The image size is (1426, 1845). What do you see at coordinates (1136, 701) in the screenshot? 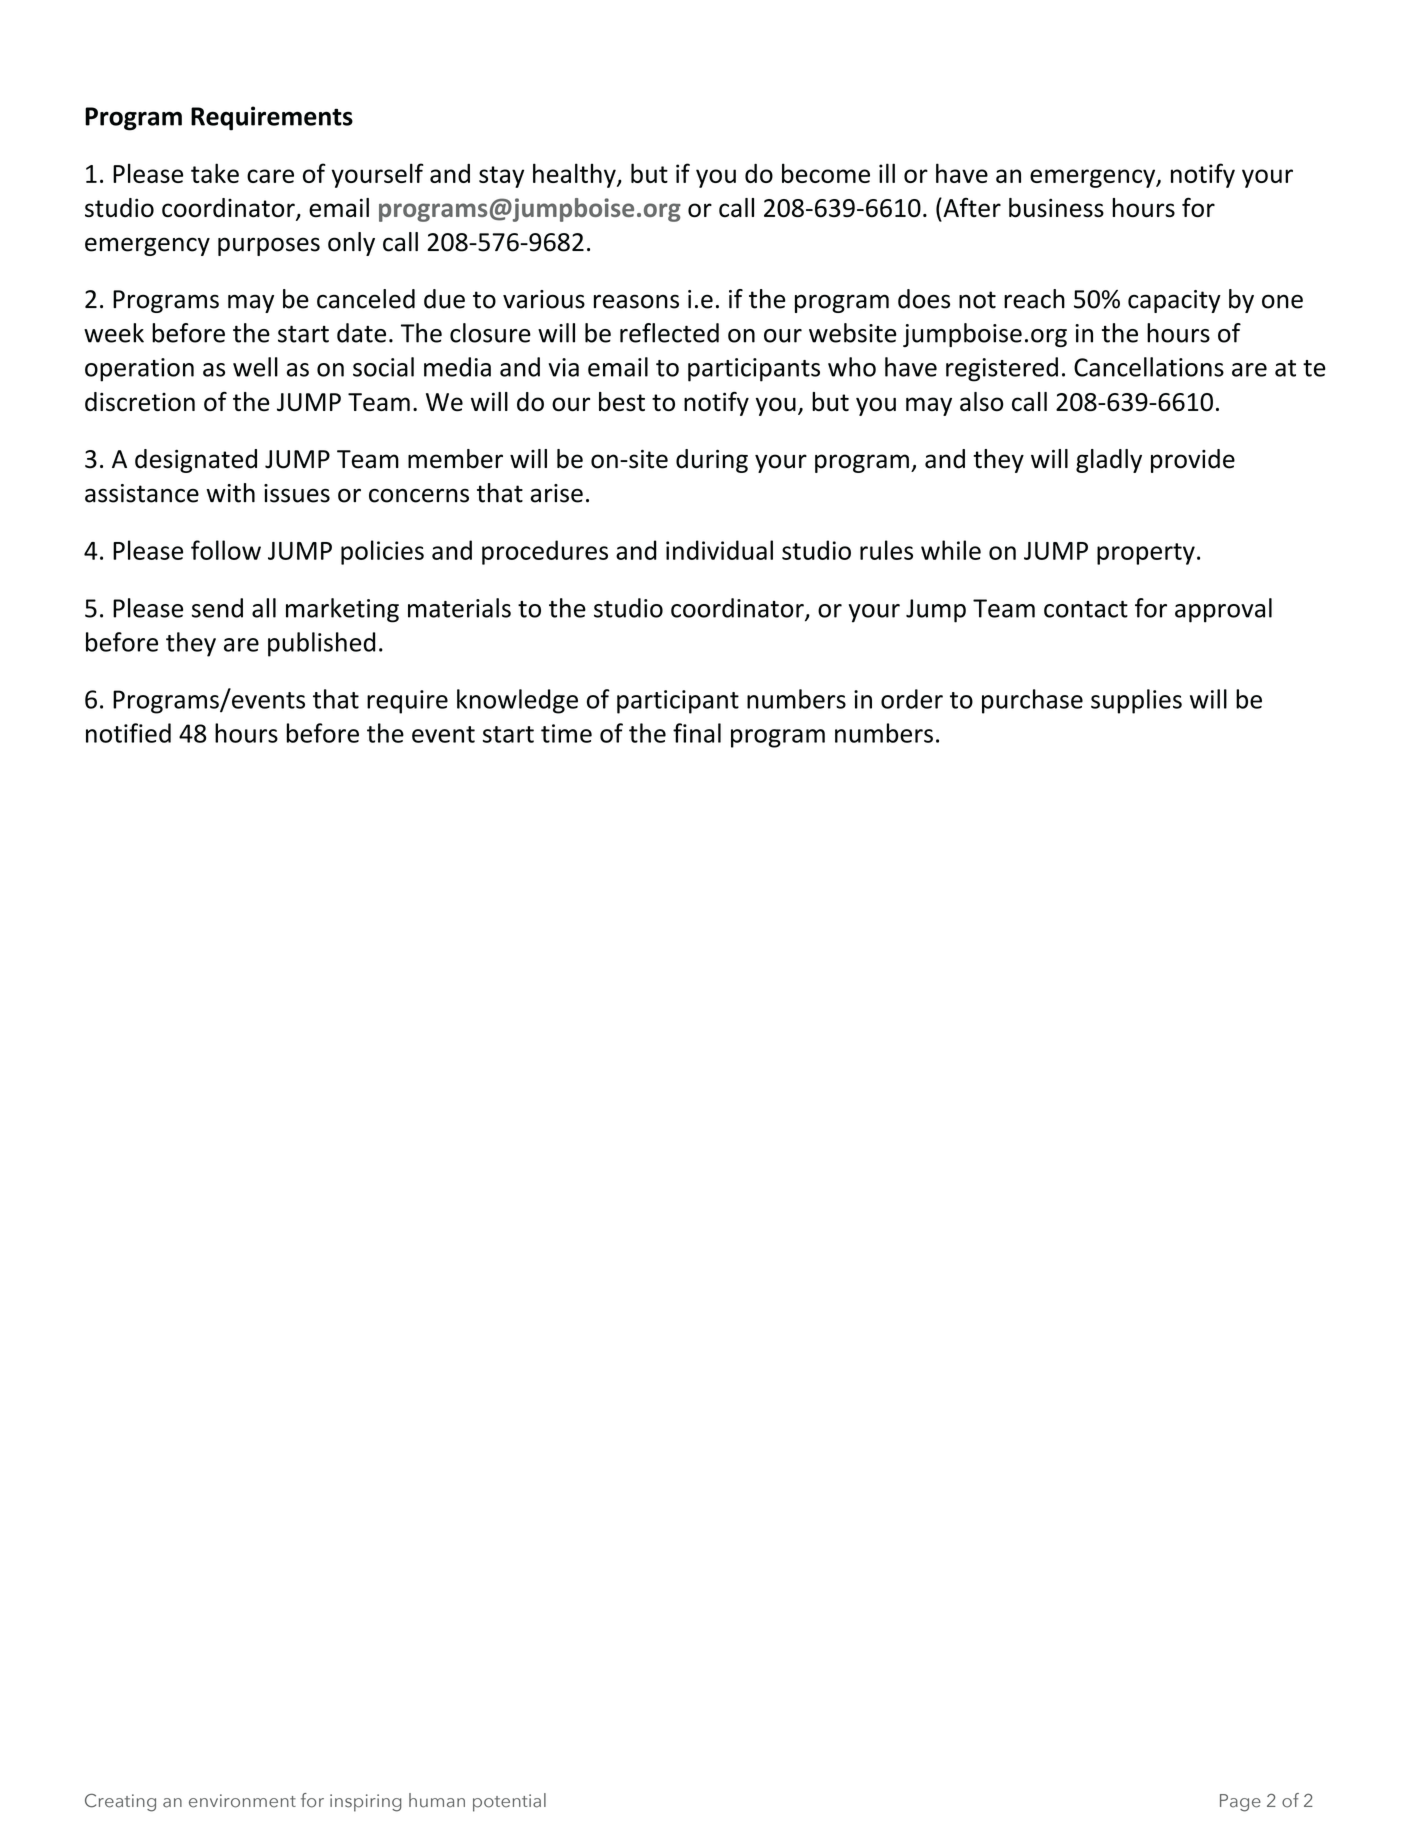
I see `supplies` at bounding box center [1136, 701].
